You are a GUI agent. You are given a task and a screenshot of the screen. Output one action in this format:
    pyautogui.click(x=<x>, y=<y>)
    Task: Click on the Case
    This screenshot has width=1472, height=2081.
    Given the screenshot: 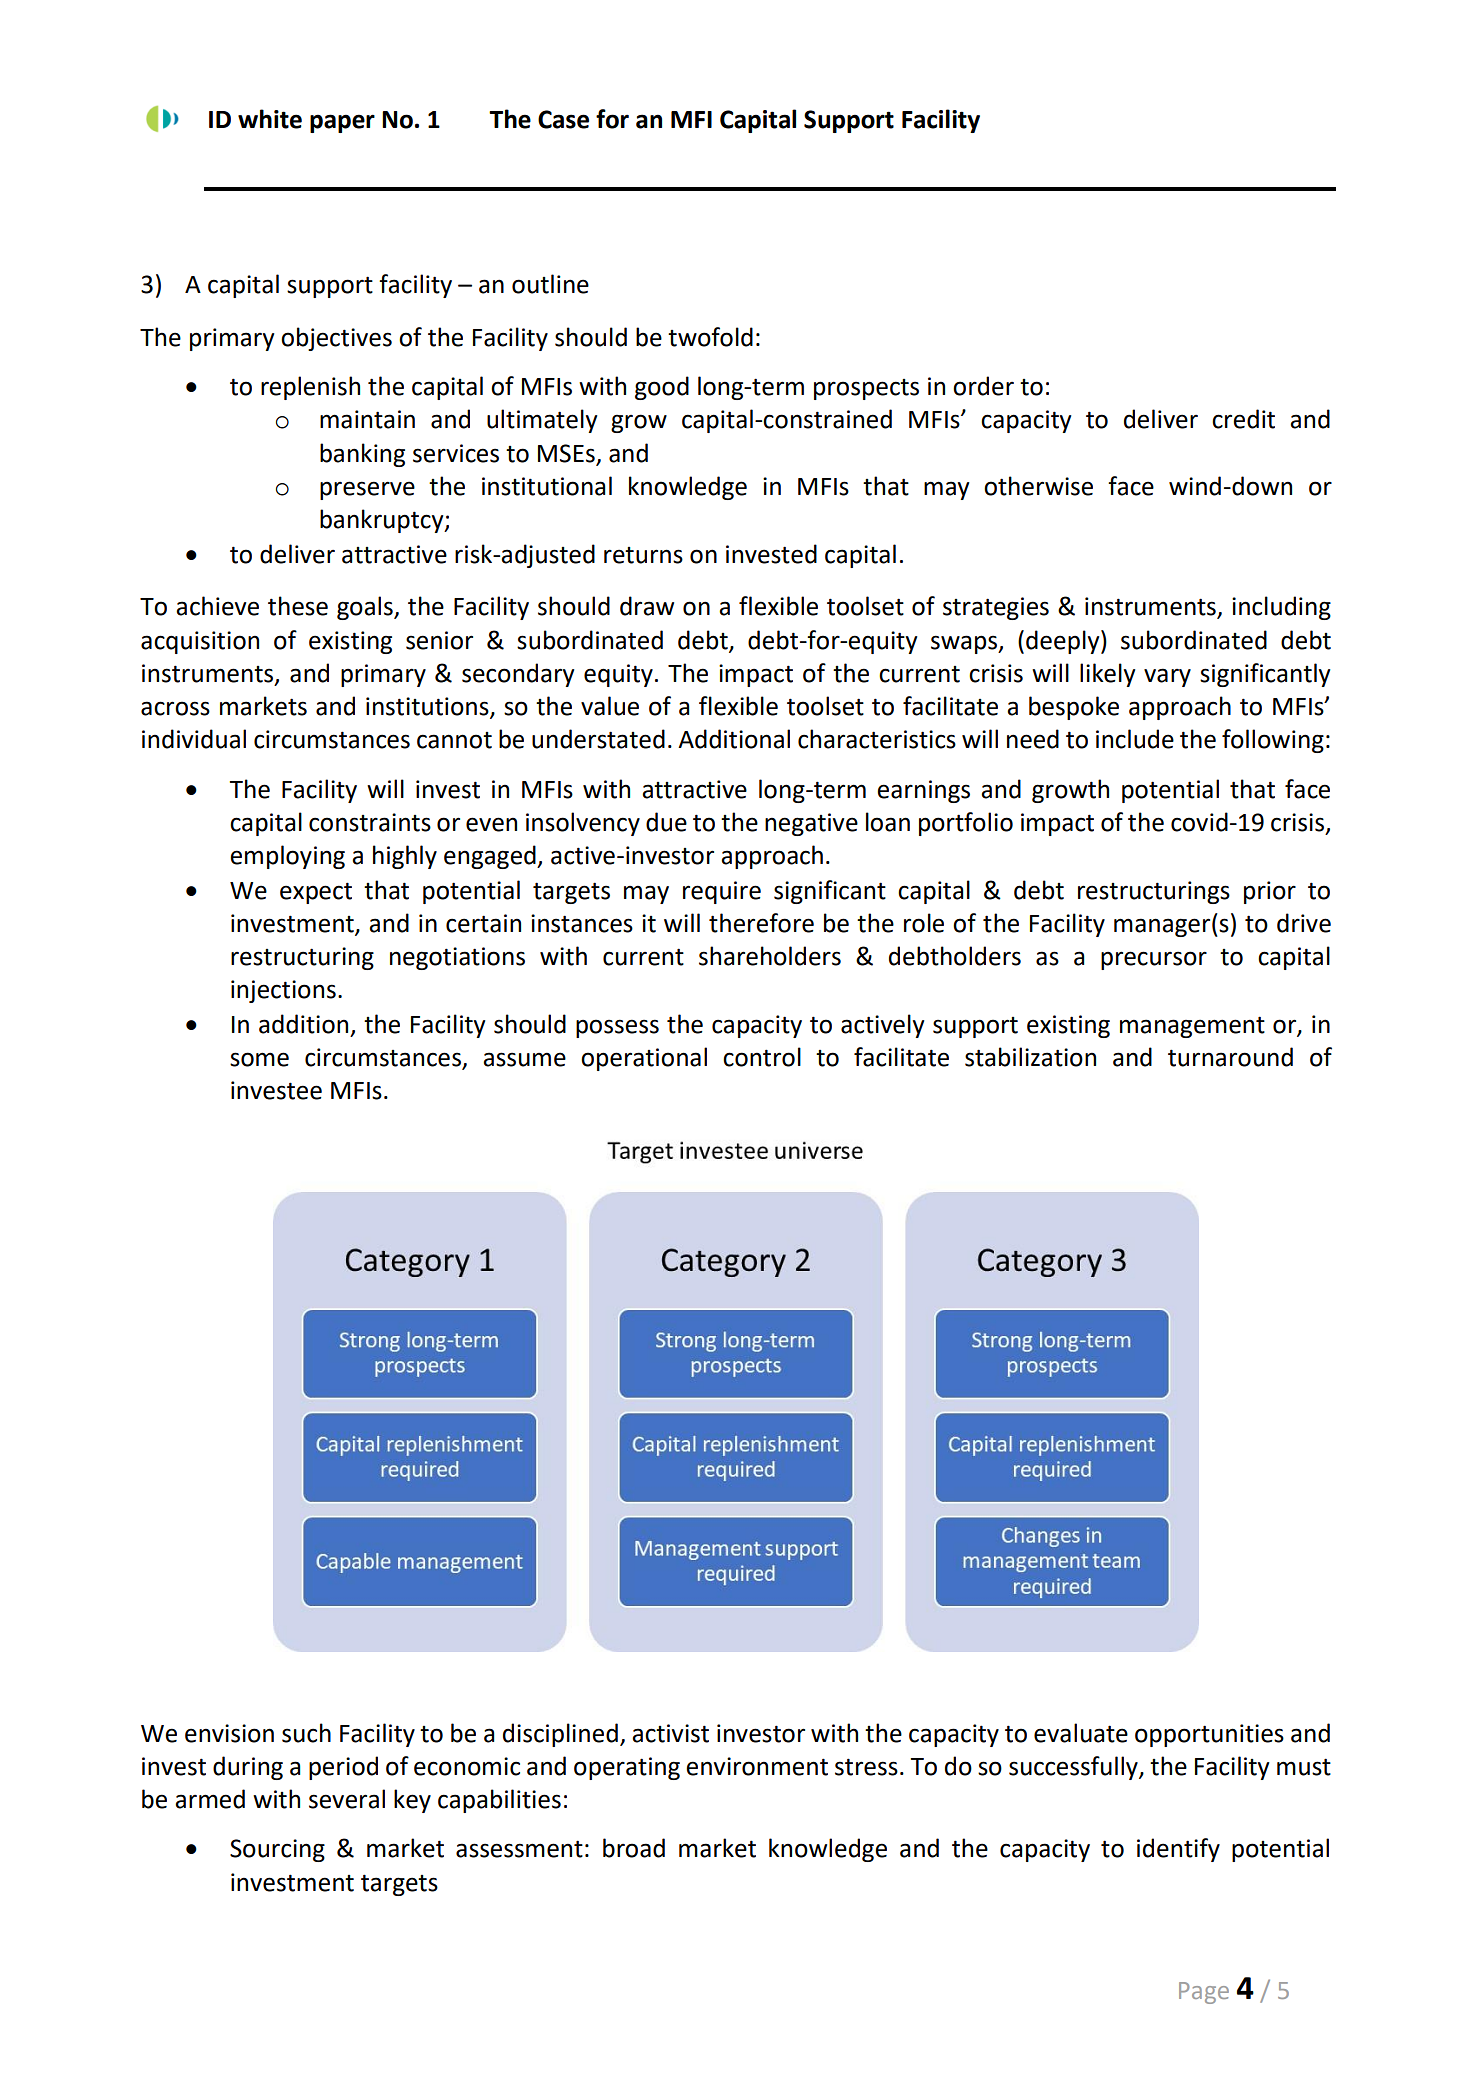 What is the action you would take?
    pyautogui.click(x=563, y=119)
